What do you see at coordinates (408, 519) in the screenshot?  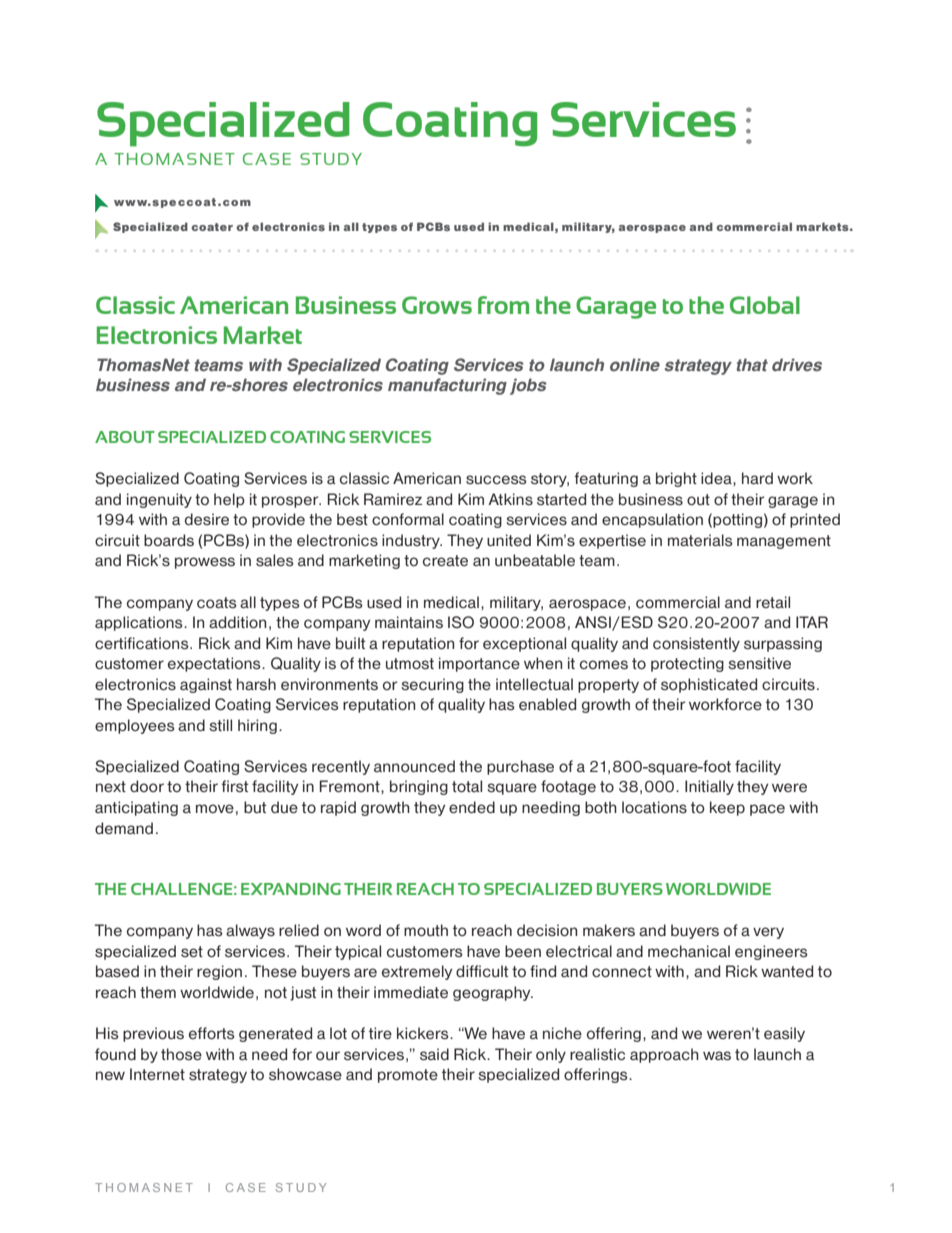 I see `conformal` at bounding box center [408, 519].
